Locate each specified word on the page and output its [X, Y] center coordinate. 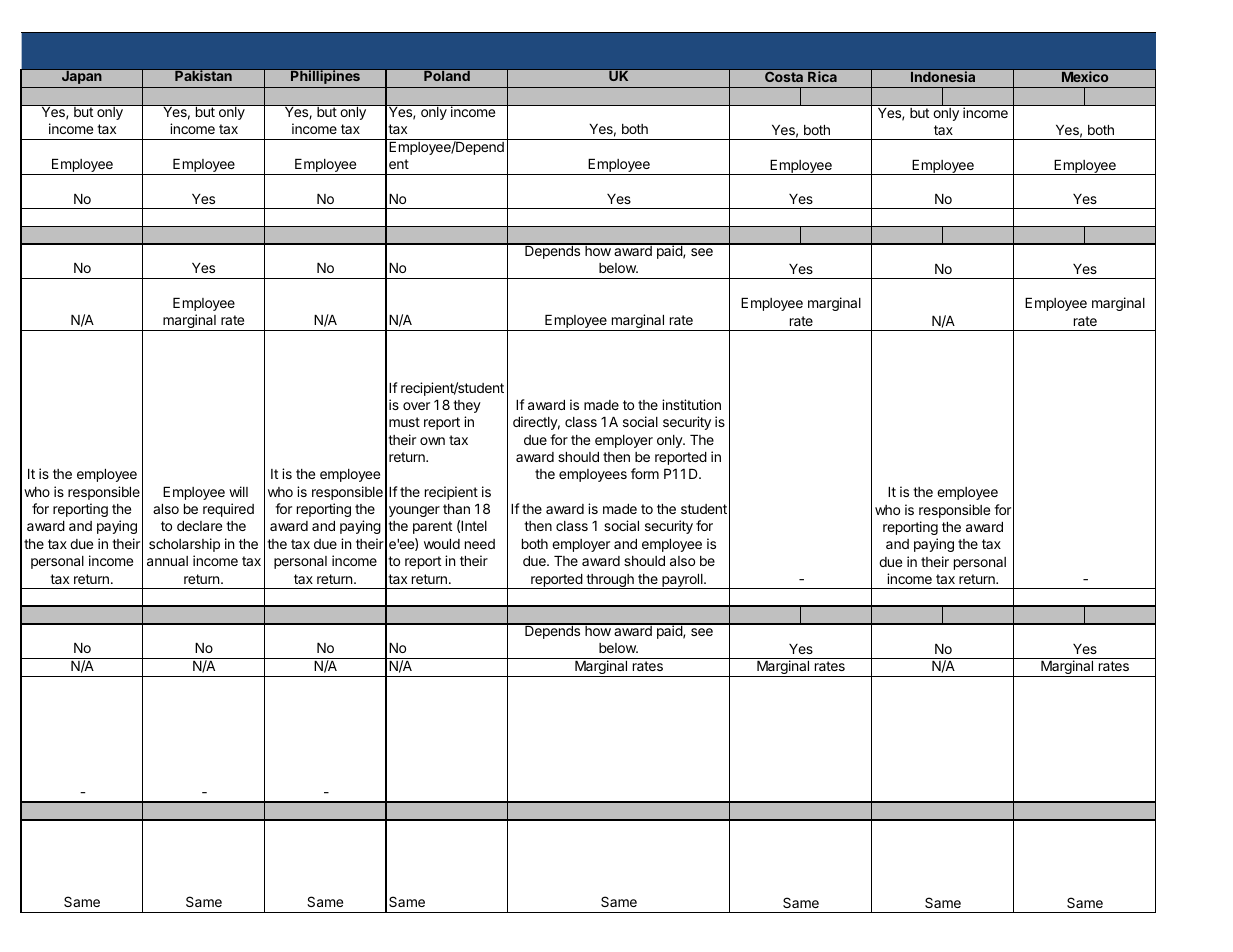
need [480, 544]
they [467, 406]
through [610, 581]
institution [691, 404]
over [416, 406]
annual [167, 561]
